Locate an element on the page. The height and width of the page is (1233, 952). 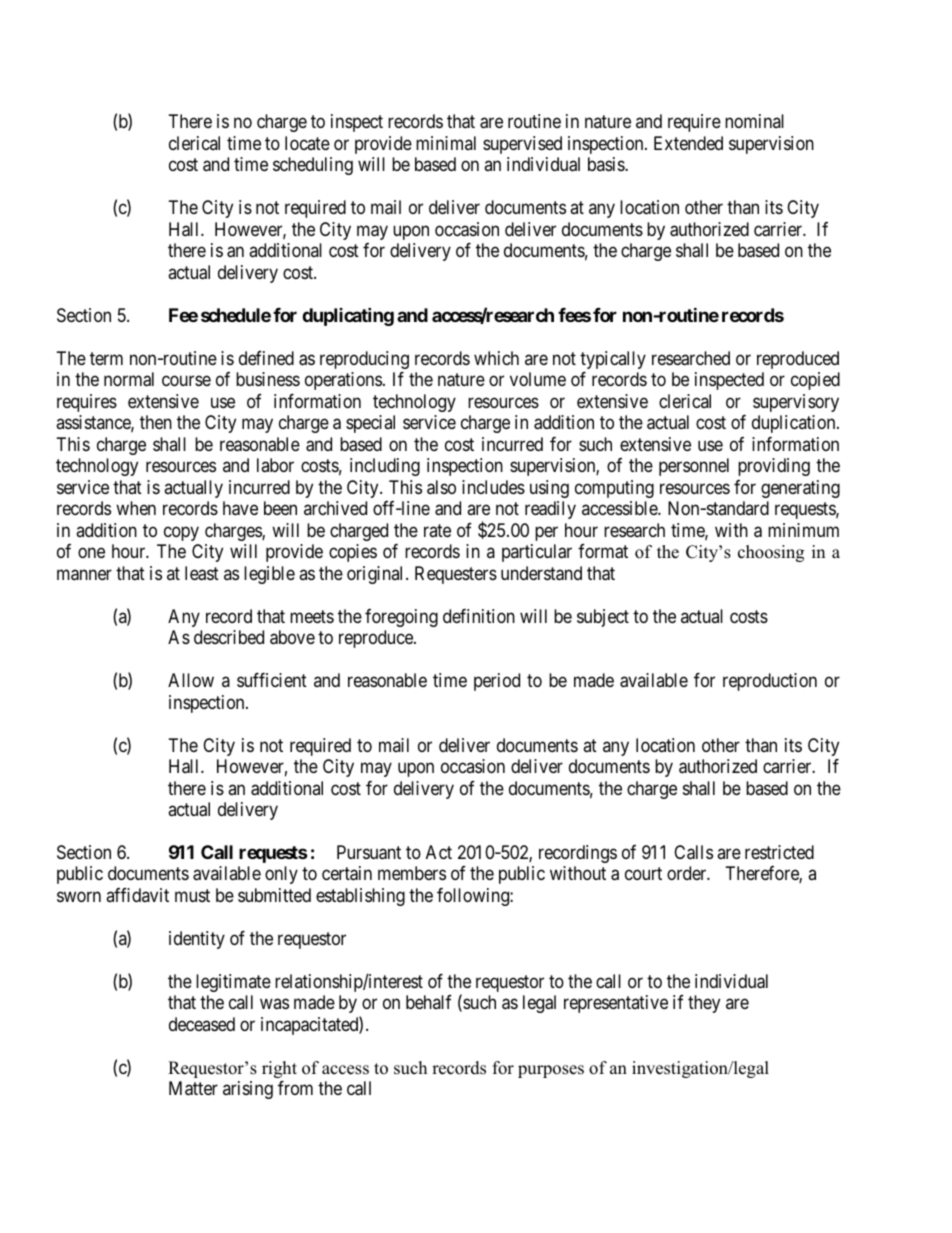
reproduction is located at coordinates (770, 682).
